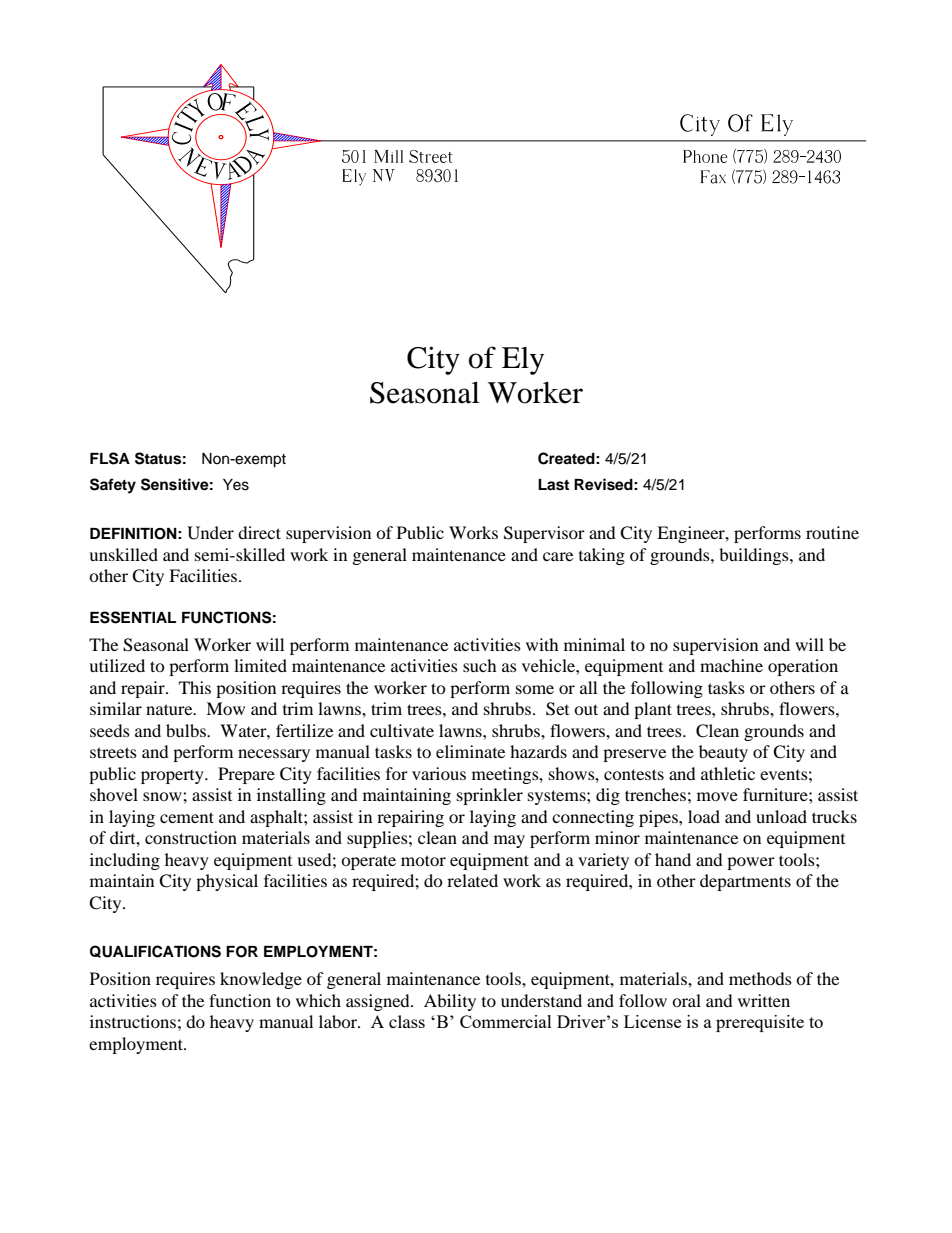  I want to click on machine, so click(731, 665).
